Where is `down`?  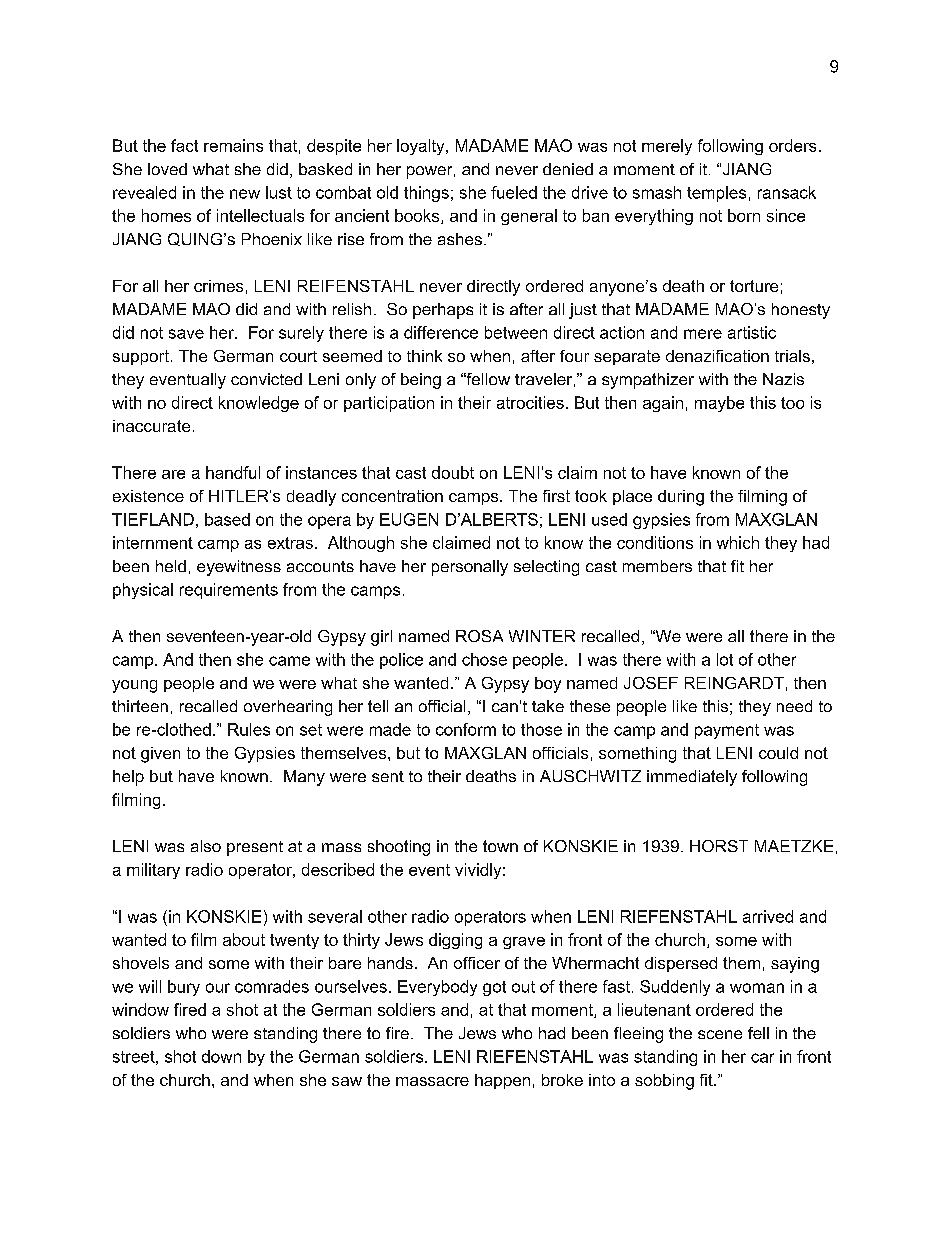 down is located at coordinates (221, 1056).
